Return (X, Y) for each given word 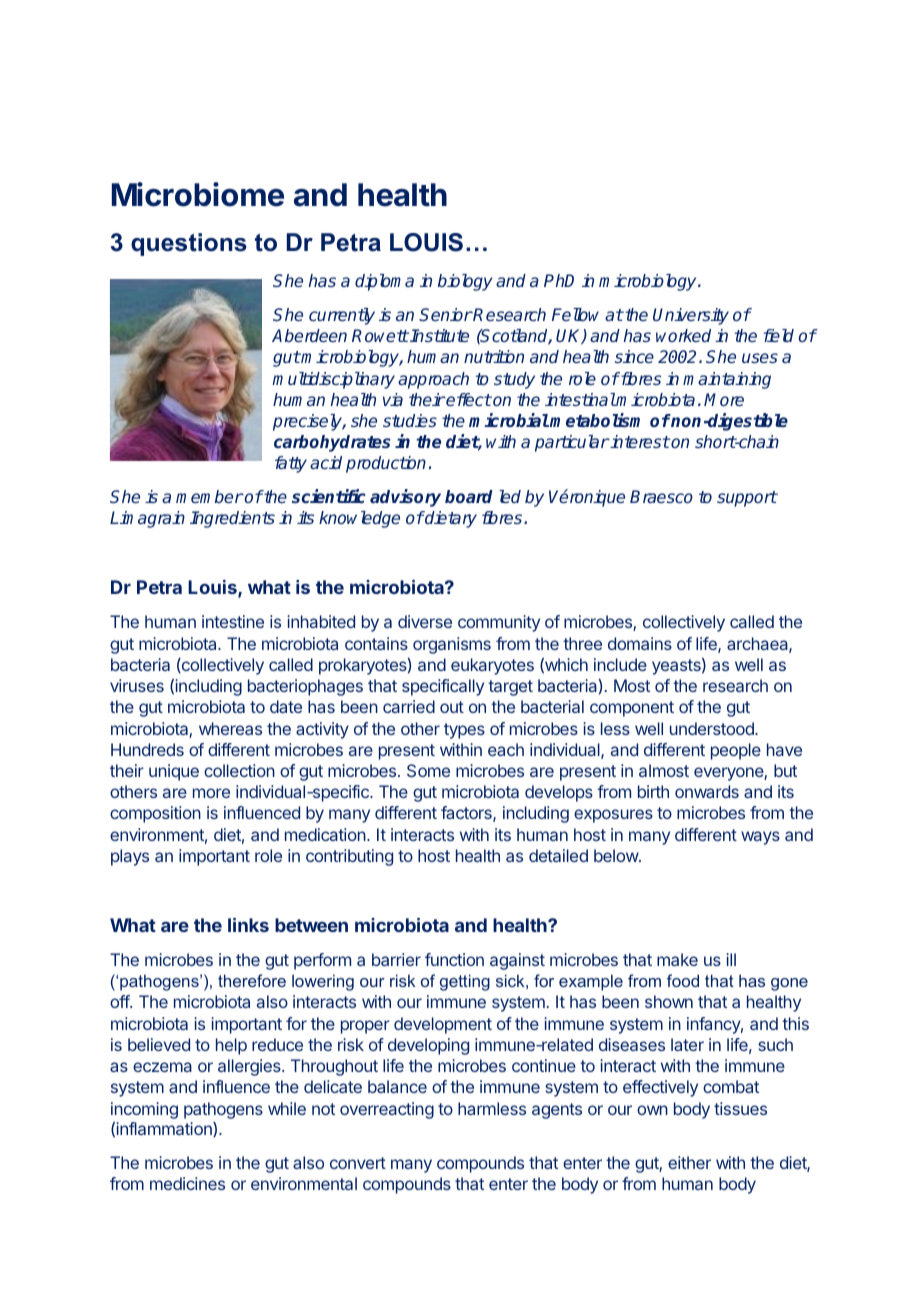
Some (428, 770)
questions (189, 244)
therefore (252, 980)
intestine (233, 621)
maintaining (727, 380)
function (454, 959)
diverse (425, 621)
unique (174, 772)
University (691, 316)
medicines (187, 1183)
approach (433, 380)
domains (640, 643)
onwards (707, 791)
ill (731, 959)
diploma (384, 282)
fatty (291, 464)
